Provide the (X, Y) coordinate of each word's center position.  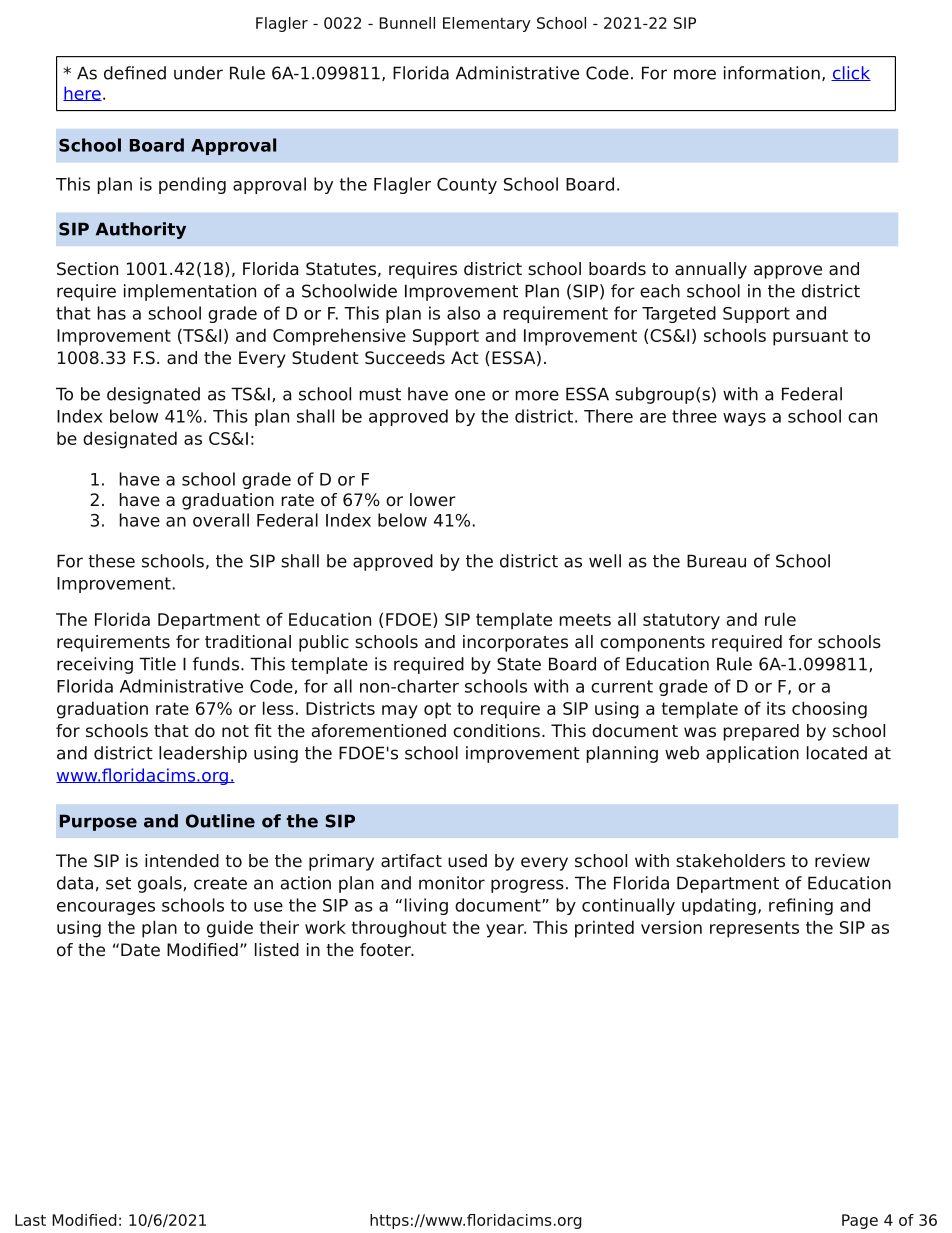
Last (30, 1220)
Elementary (487, 24)
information (772, 73)
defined (135, 73)
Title (157, 664)
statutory (681, 621)
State (519, 664)
